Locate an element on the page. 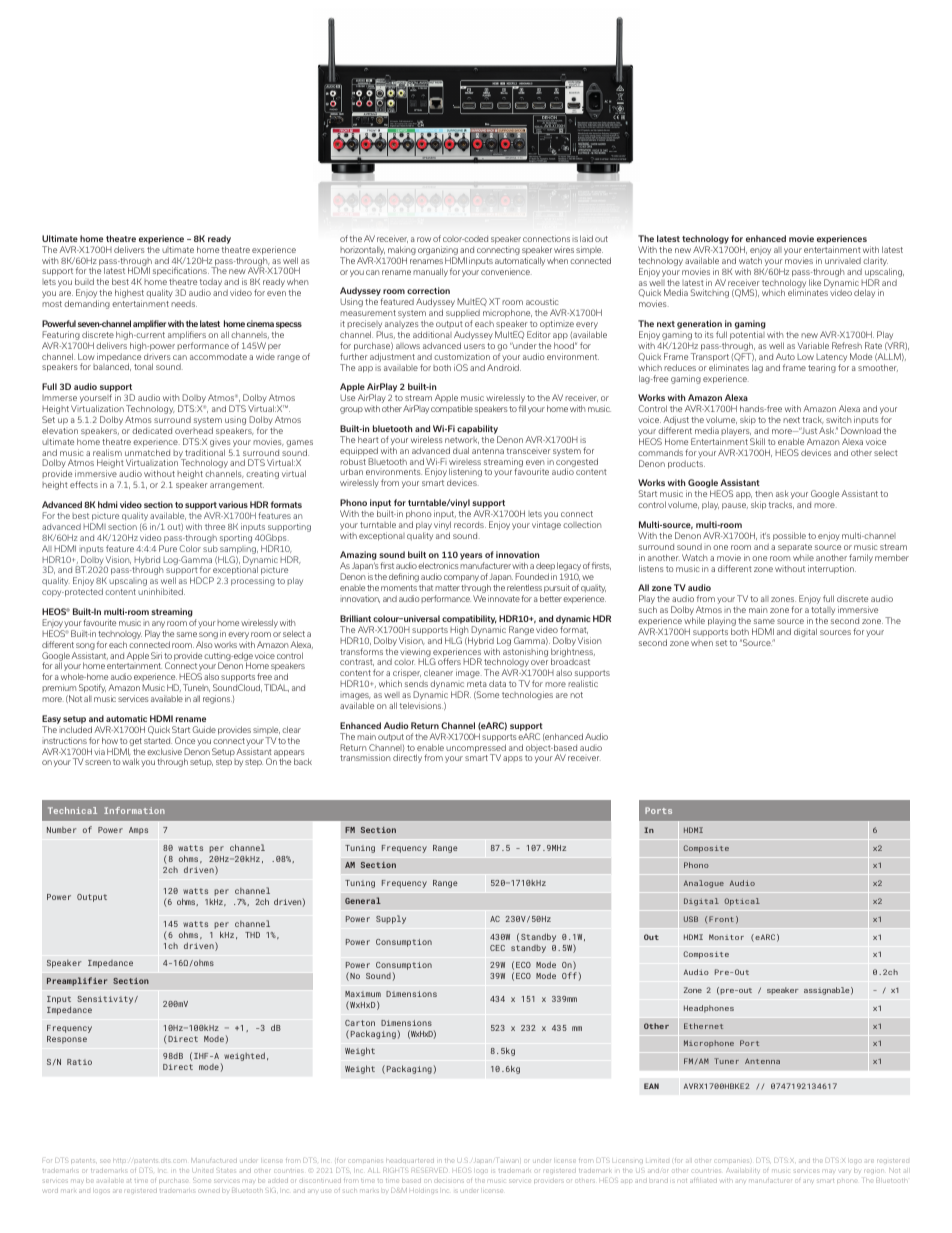 The height and width of the image is (1233, 952). Availability is located at coordinates (742, 1170).
